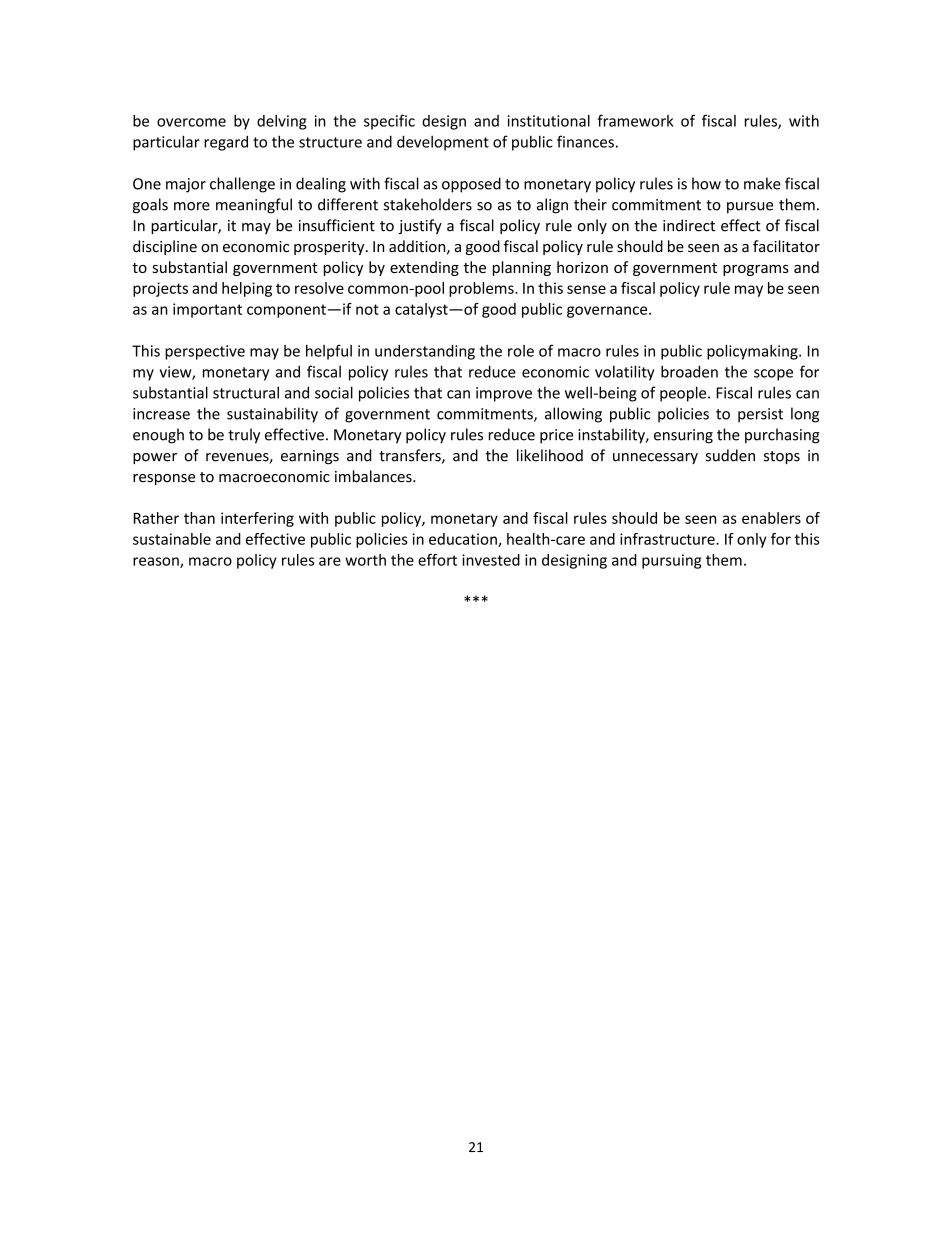 The width and height of the screenshot is (952, 1233). I want to click on sustainable, so click(172, 539).
